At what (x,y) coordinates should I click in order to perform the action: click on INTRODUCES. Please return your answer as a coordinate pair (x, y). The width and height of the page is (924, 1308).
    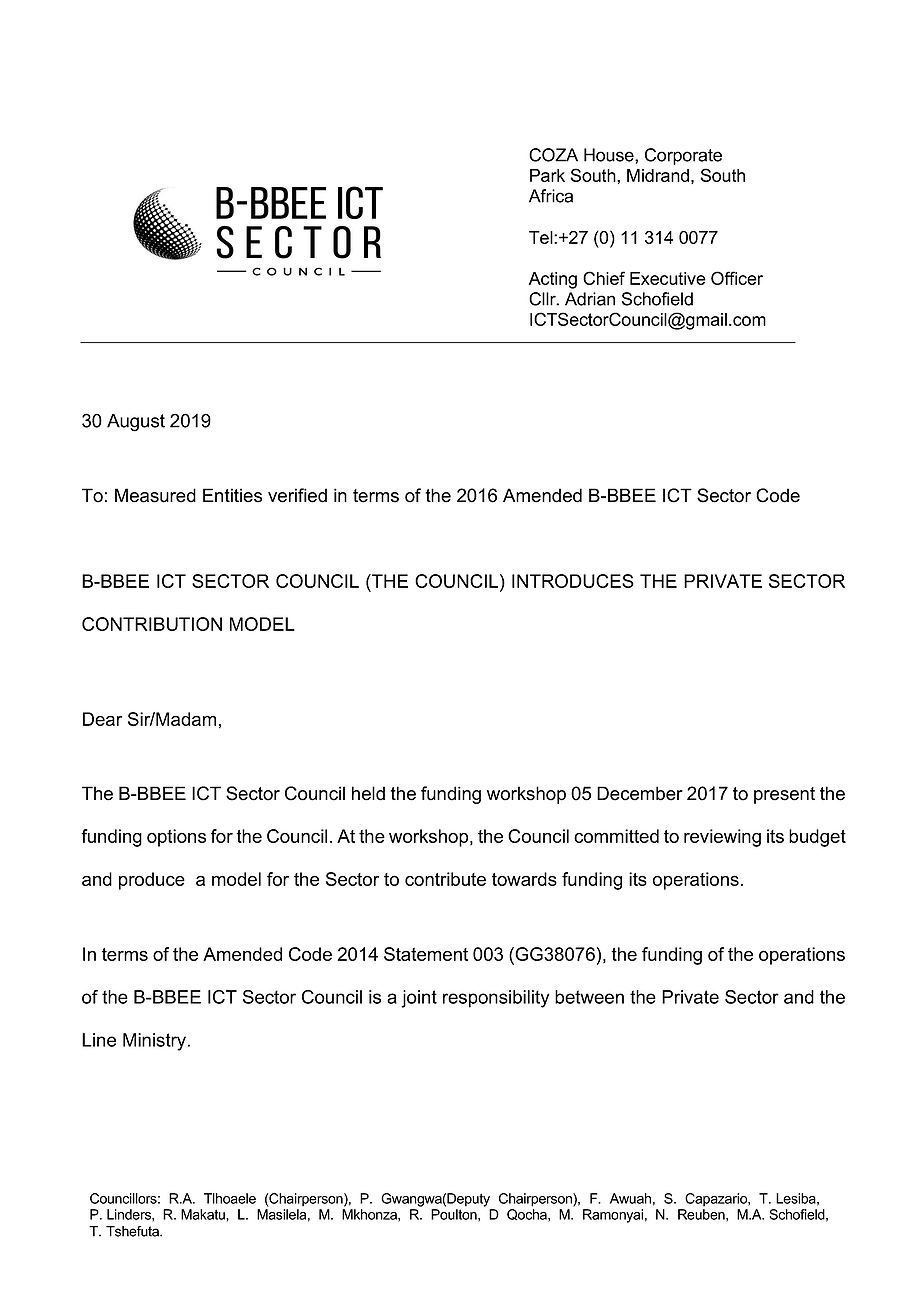
    Looking at the image, I should click on (573, 581).
